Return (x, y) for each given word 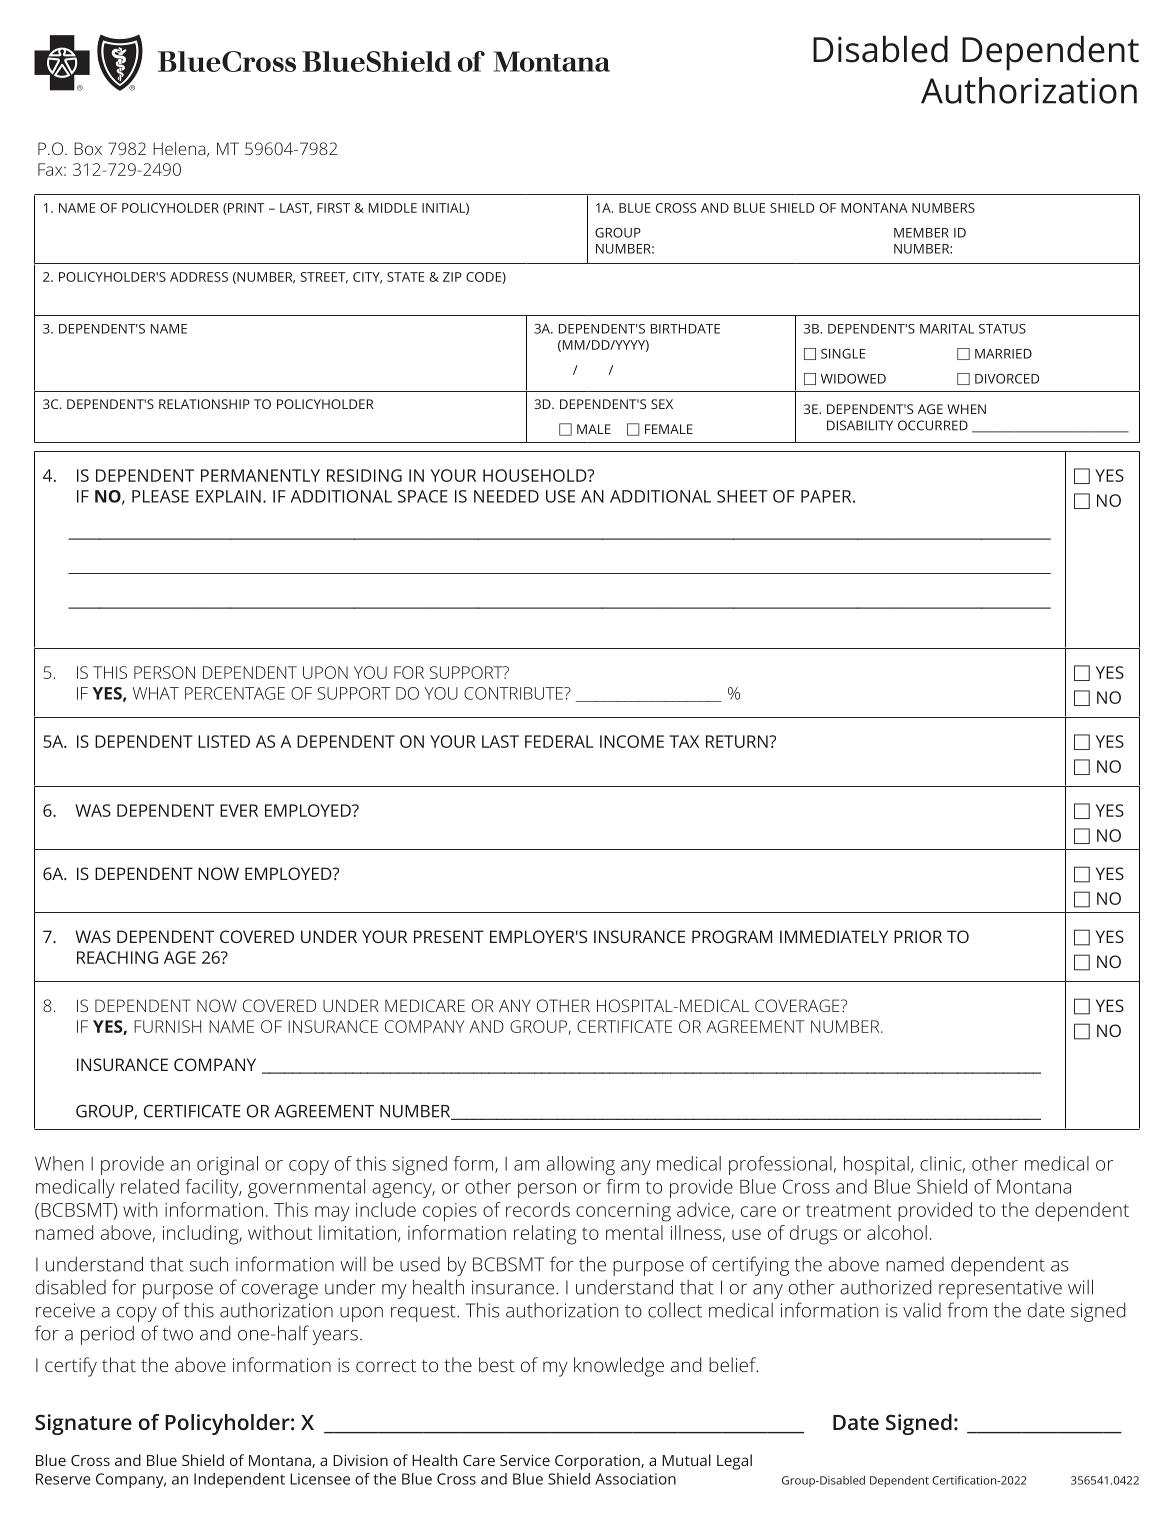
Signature (83, 1424)
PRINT (245, 209)
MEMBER (921, 233)
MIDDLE (393, 208)
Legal (734, 1462)
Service (525, 1460)
